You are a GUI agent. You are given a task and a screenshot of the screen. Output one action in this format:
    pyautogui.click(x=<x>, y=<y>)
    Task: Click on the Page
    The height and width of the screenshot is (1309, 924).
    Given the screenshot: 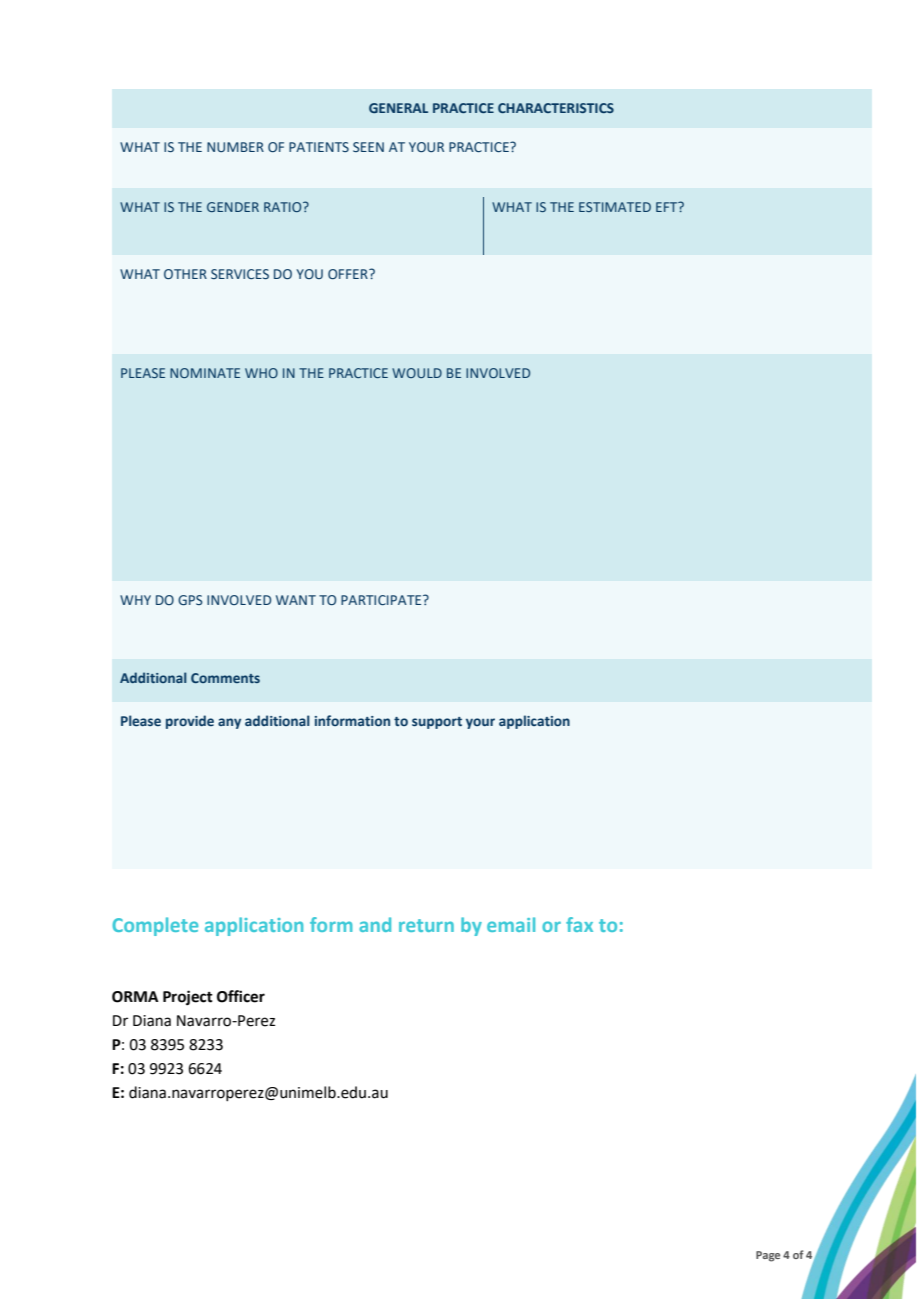 What is the action you would take?
    pyautogui.click(x=768, y=1256)
